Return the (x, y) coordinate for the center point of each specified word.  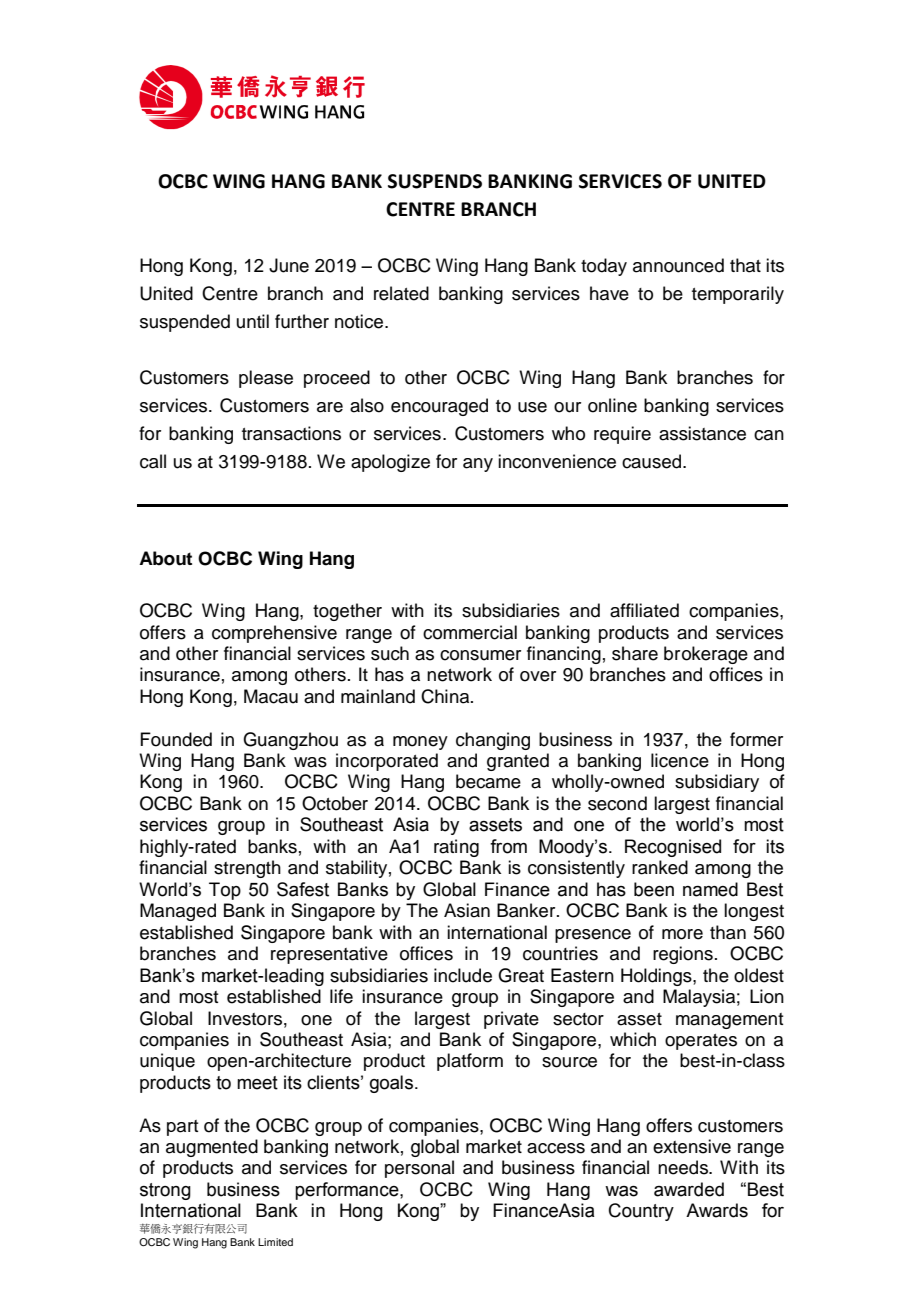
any (478, 465)
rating (456, 848)
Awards (717, 1210)
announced (678, 265)
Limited (275, 1242)
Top (225, 891)
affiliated (644, 610)
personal (419, 1169)
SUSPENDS (435, 181)
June (289, 265)
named (710, 889)
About (165, 558)
